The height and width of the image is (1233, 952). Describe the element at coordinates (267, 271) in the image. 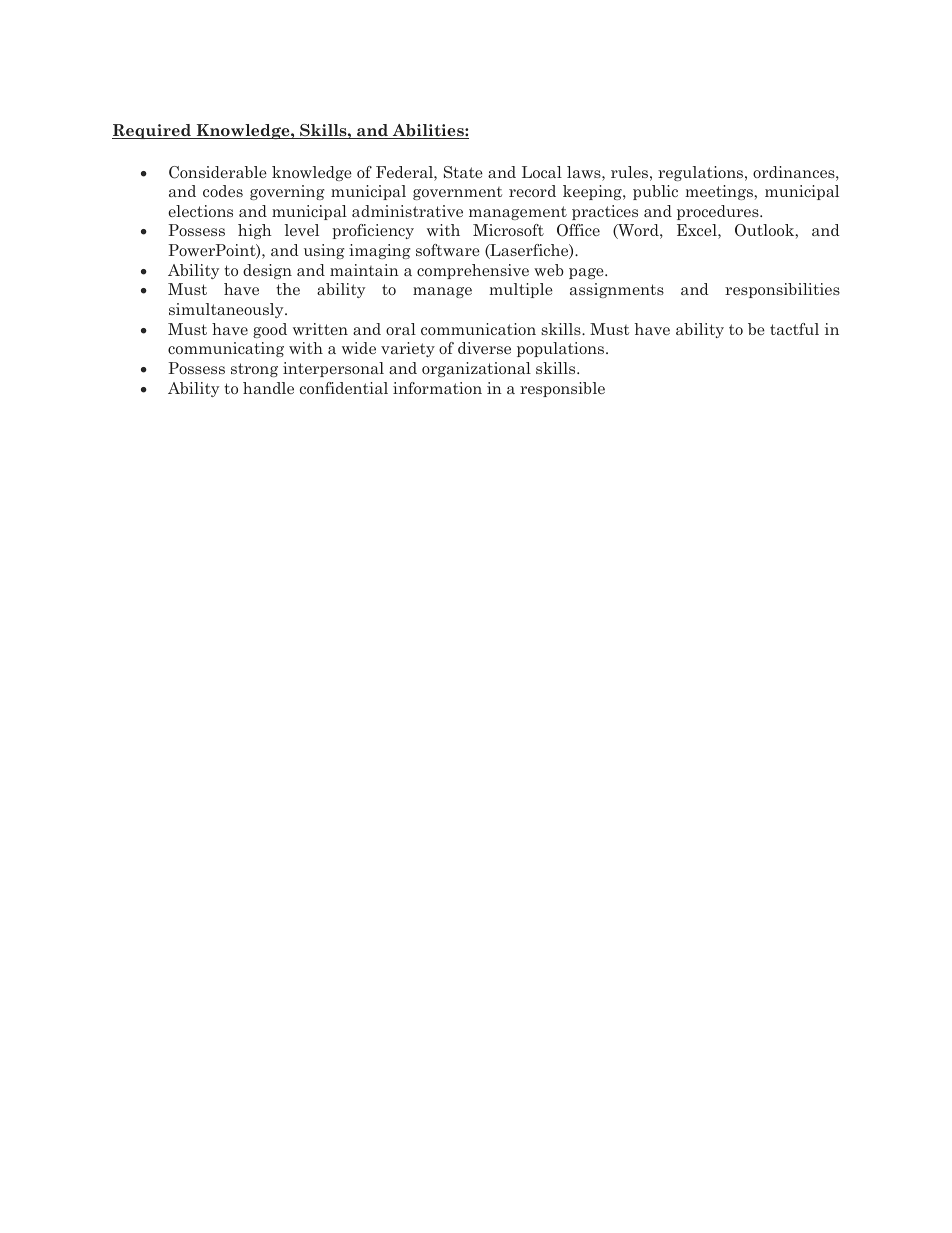

I see `design` at that location.
